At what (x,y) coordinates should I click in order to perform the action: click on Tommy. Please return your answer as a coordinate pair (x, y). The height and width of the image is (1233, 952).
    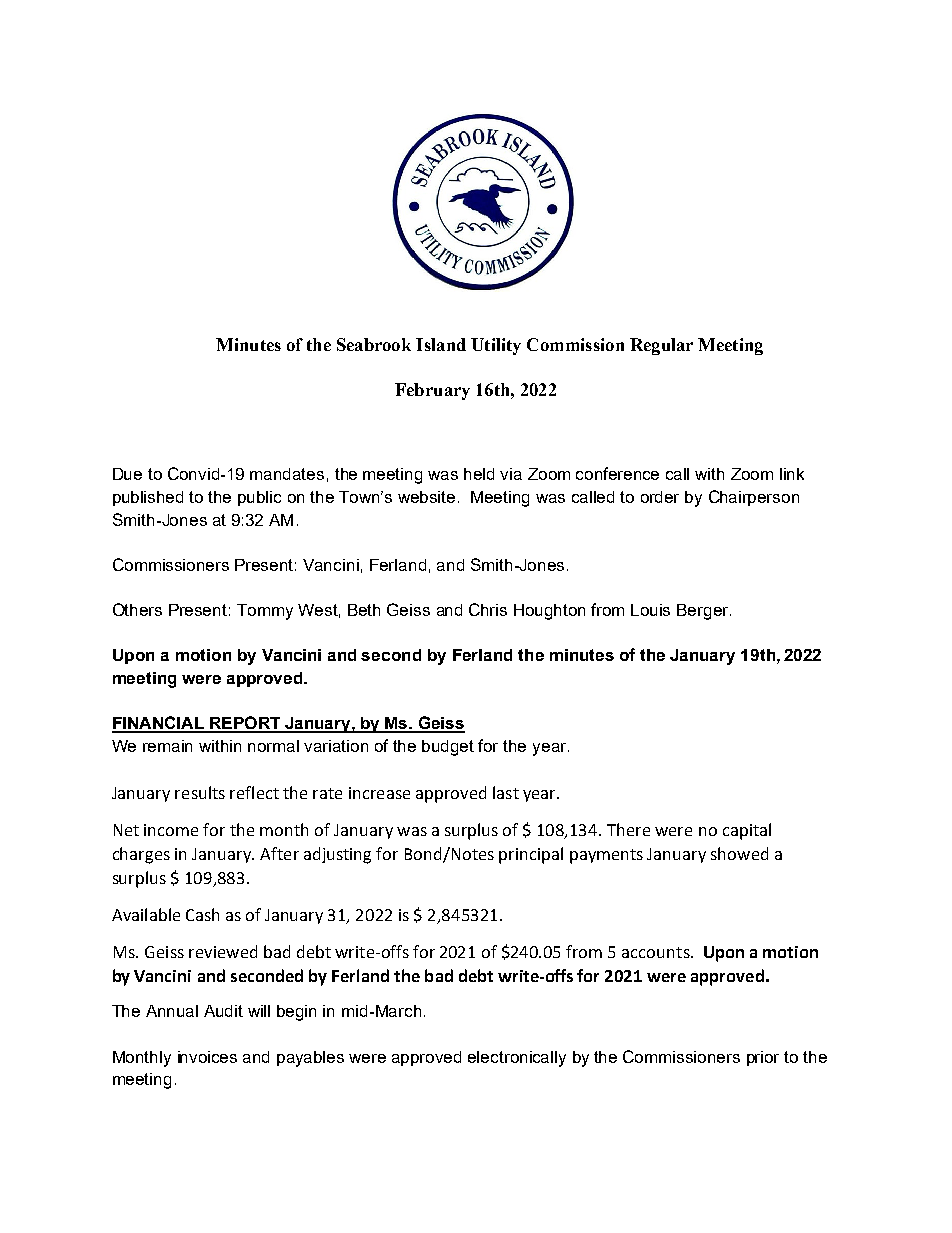
    Looking at the image, I should click on (265, 612).
